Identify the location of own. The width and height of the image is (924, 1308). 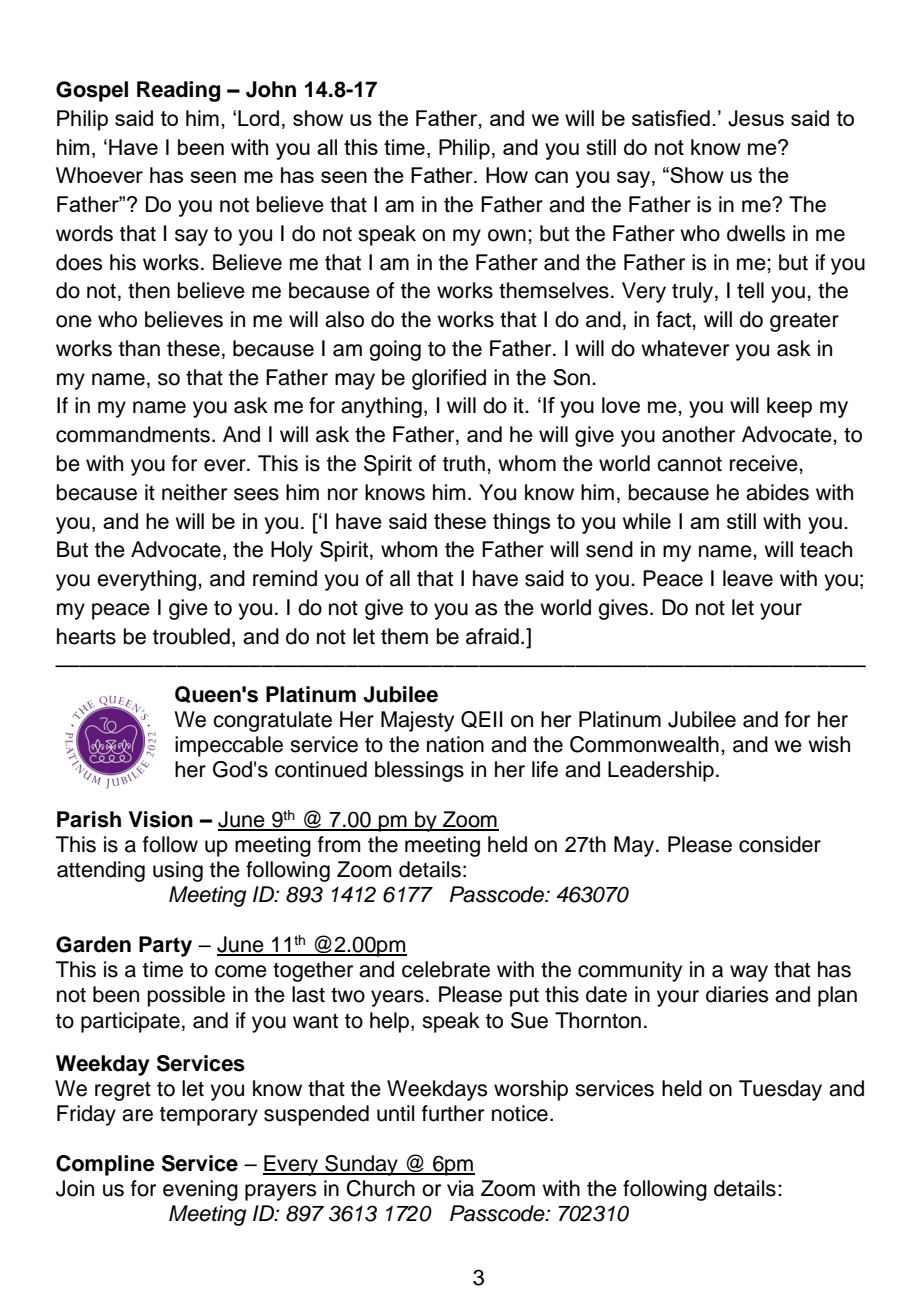
(507, 235).
